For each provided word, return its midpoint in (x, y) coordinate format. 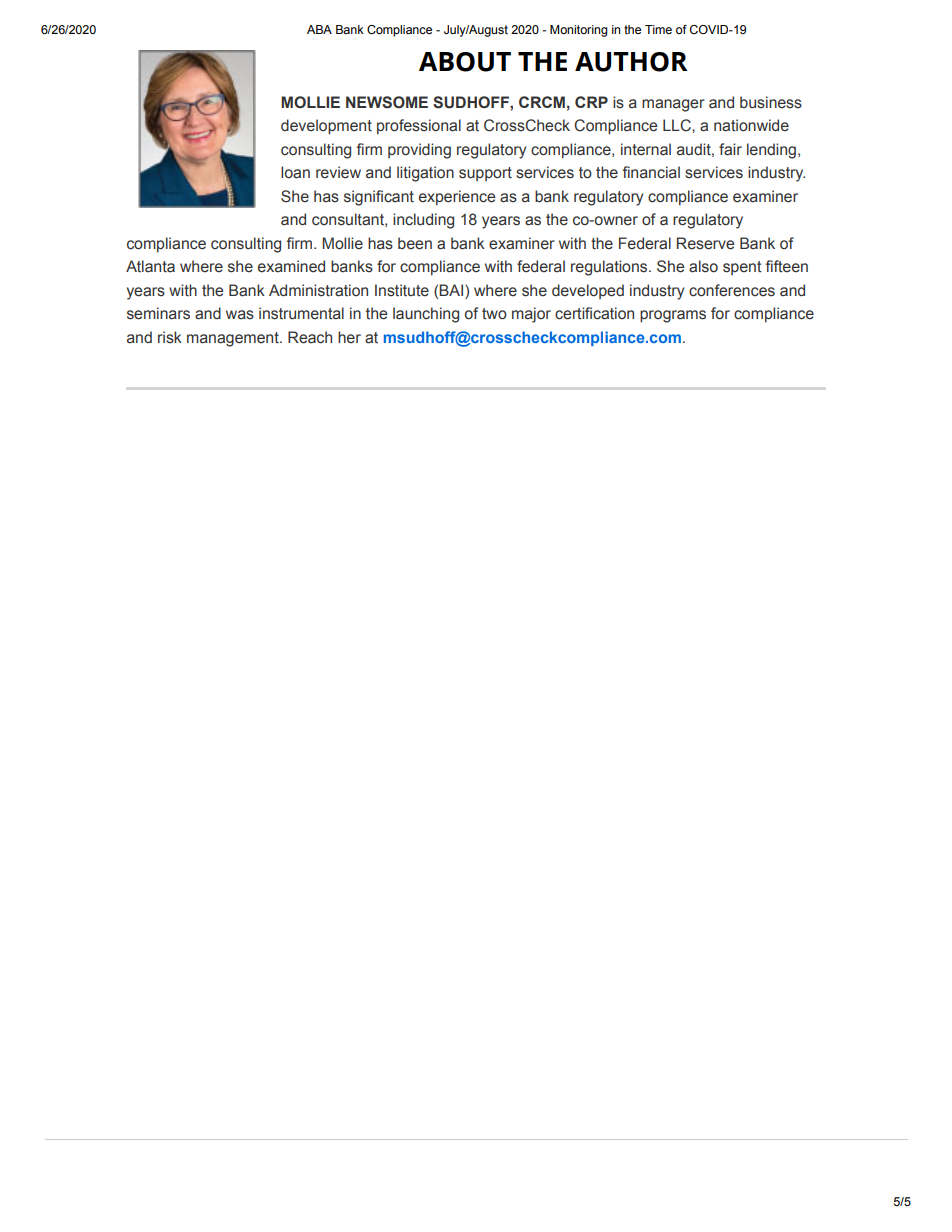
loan (295, 172)
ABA (319, 29)
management (234, 339)
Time (658, 29)
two (494, 314)
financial (651, 172)
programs (673, 316)
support (485, 174)
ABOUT (465, 62)
